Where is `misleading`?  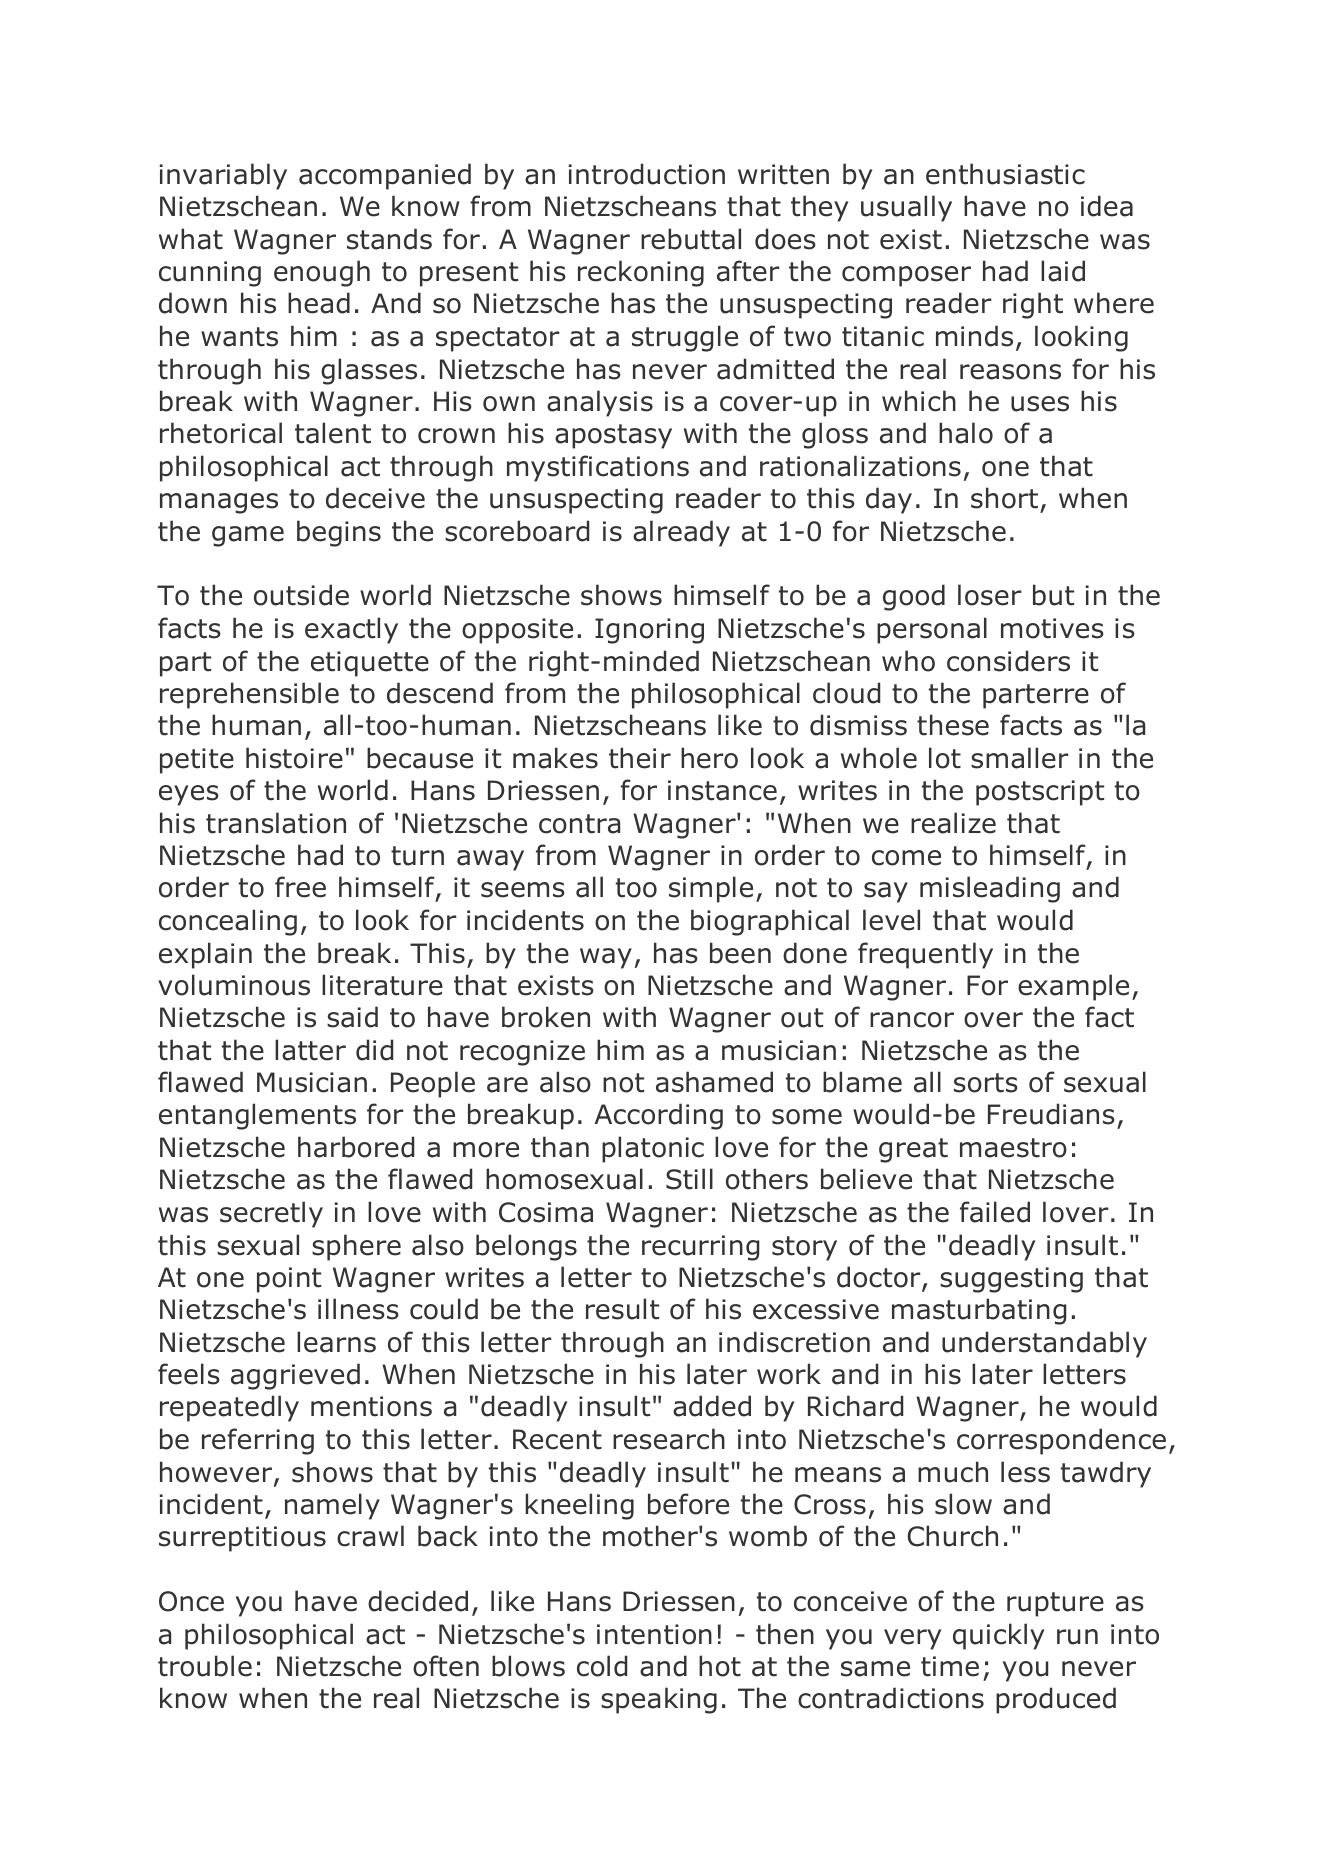
misleading is located at coordinates (990, 889).
